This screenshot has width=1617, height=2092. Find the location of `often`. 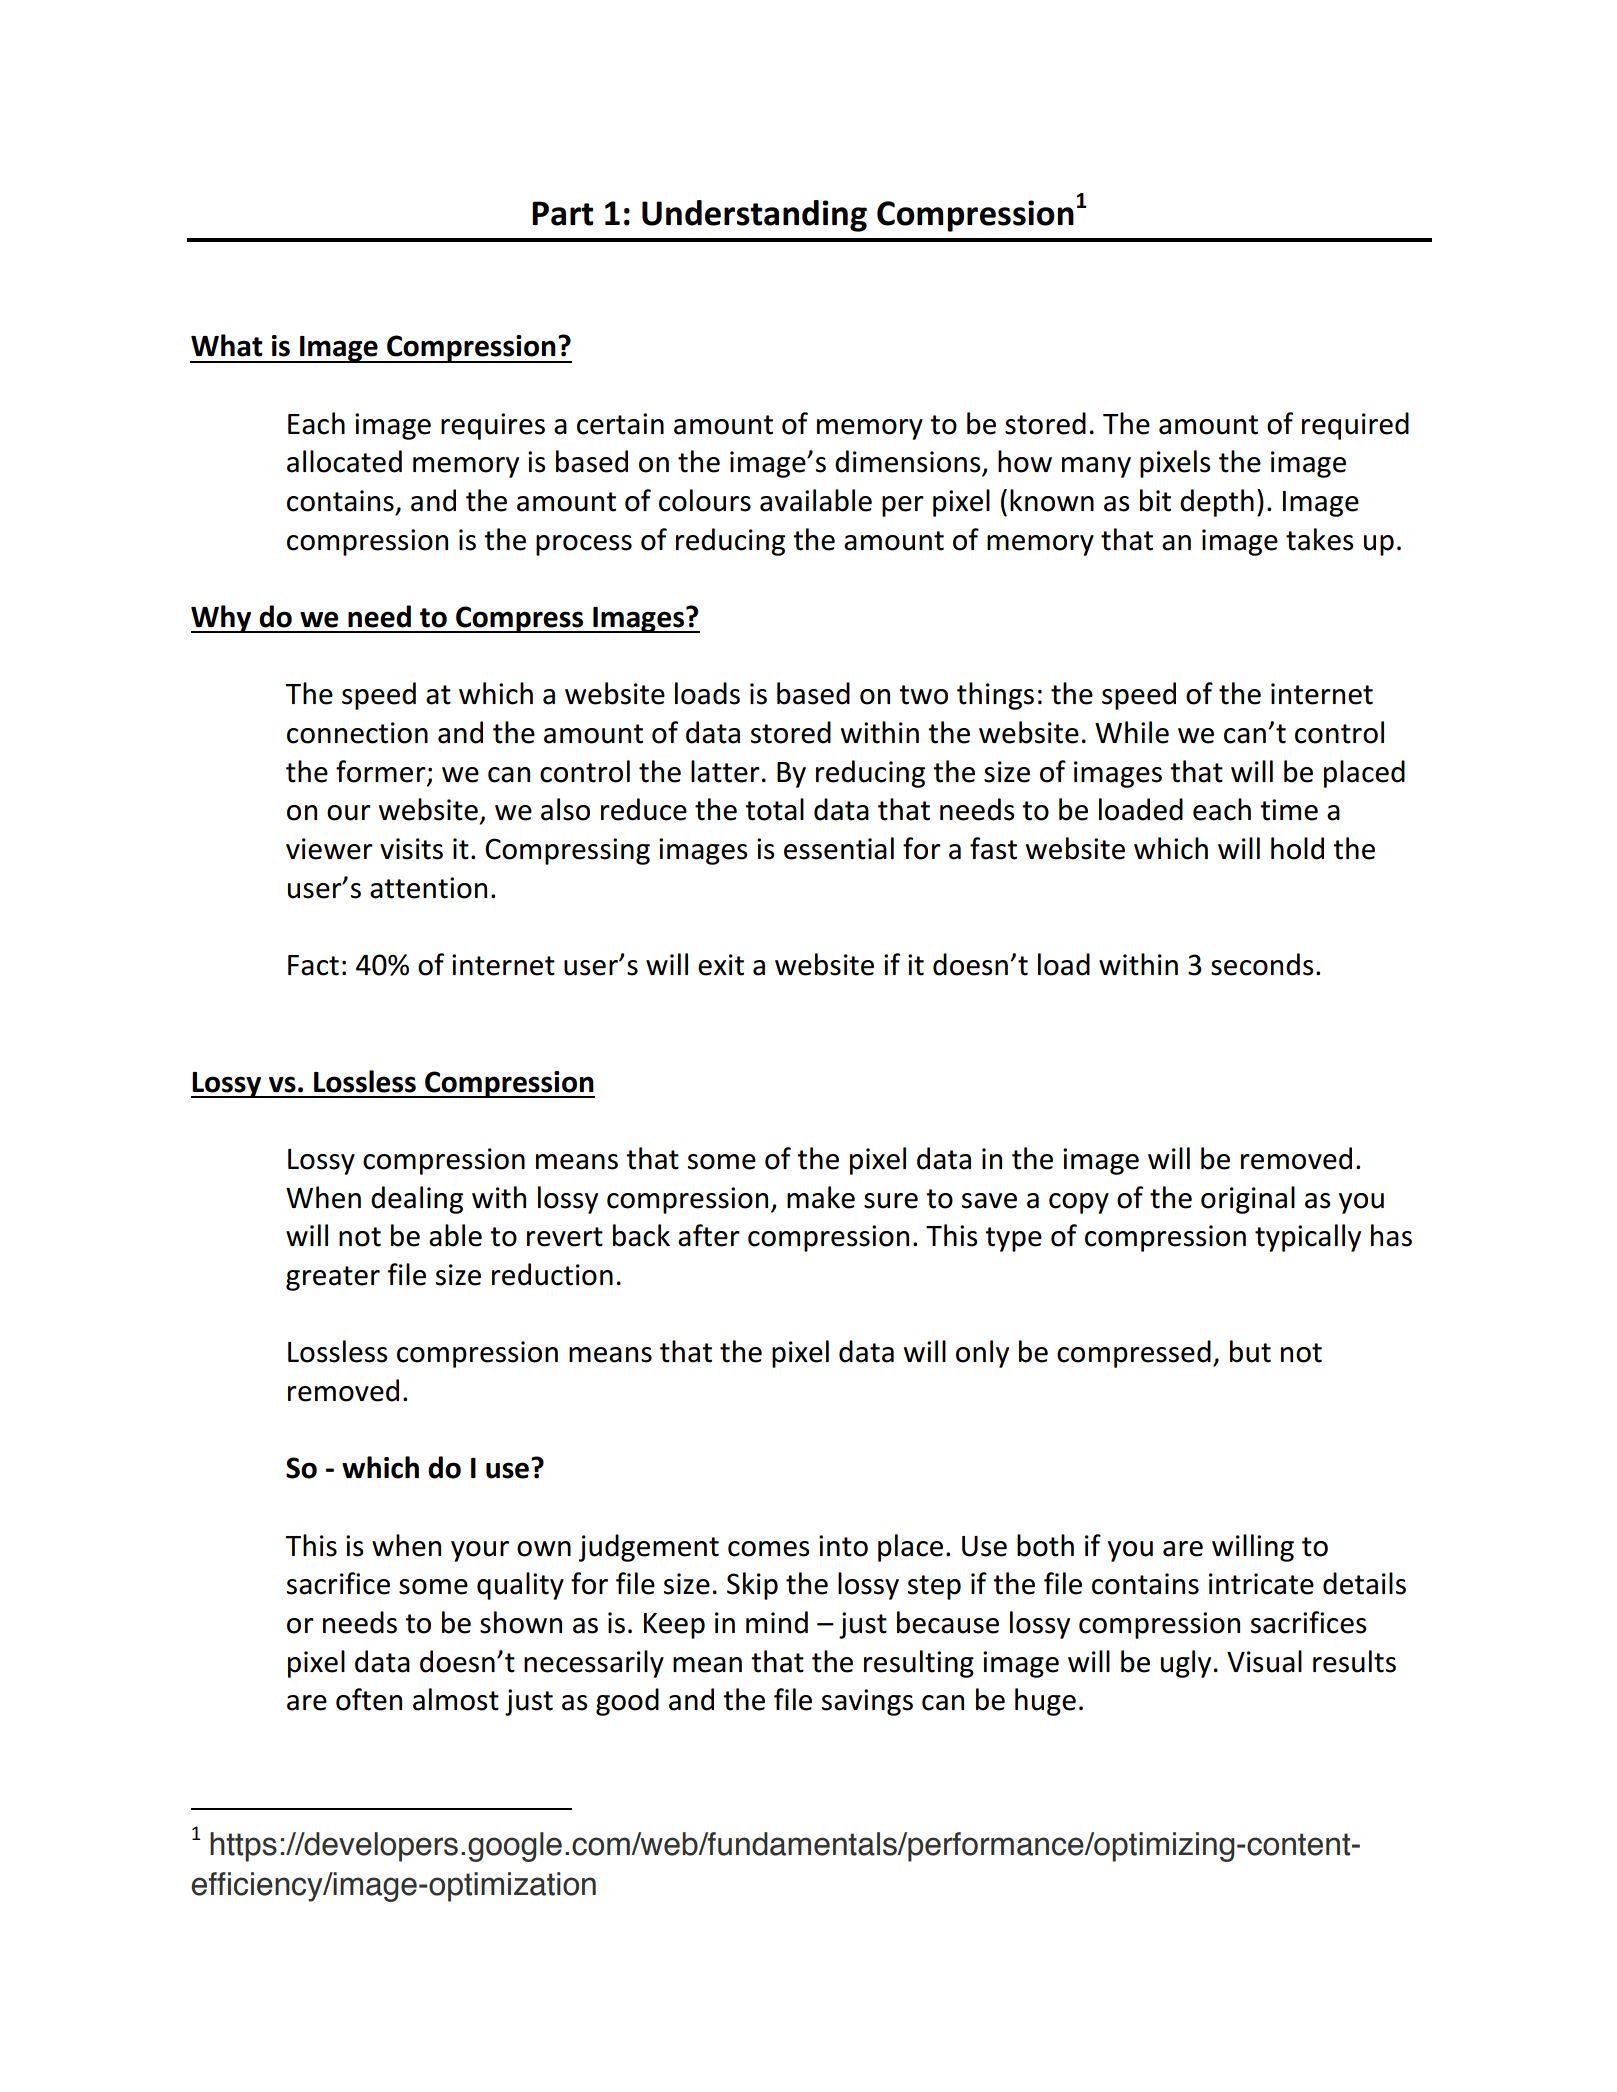

often is located at coordinates (369, 1699).
